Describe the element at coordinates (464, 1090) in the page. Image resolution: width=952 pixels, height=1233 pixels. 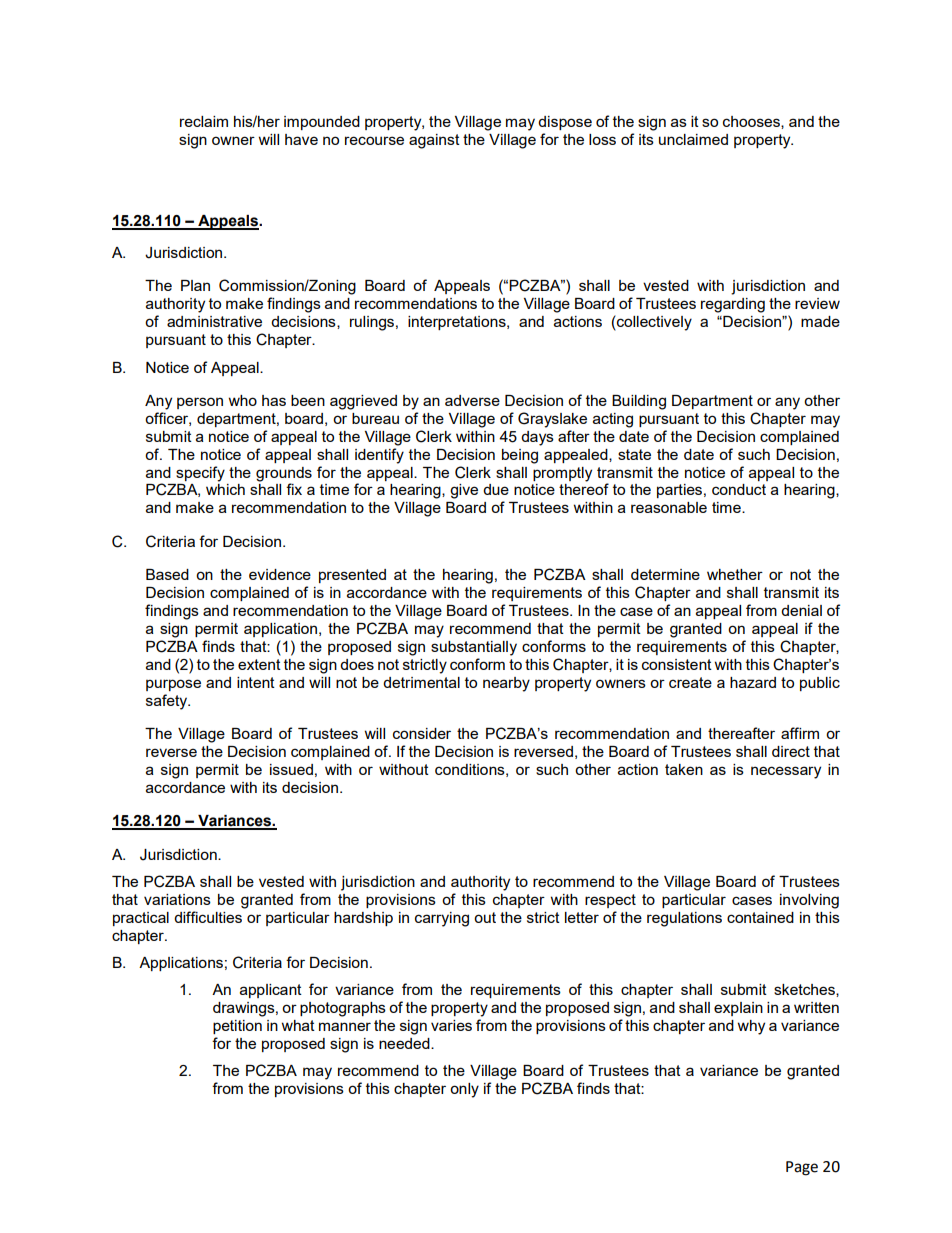
I see `only` at that location.
